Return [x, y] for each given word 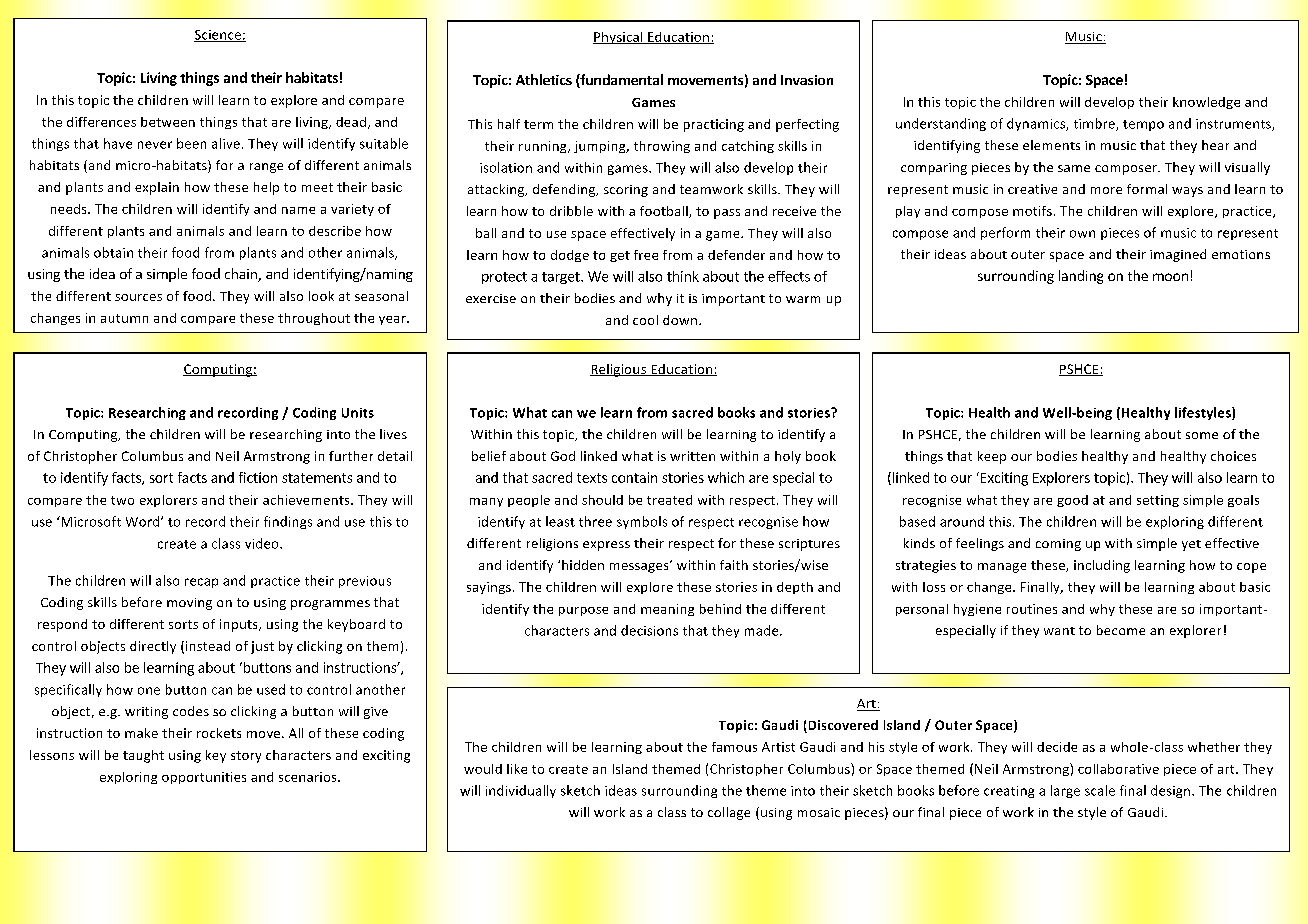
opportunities [204, 778]
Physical [619, 38]
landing [1081, 277]
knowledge [1206, 103]
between [168, 122]
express [606, 546]
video [263, 543]
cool [645, 320]
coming [1058, 545]
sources [138, 297]
